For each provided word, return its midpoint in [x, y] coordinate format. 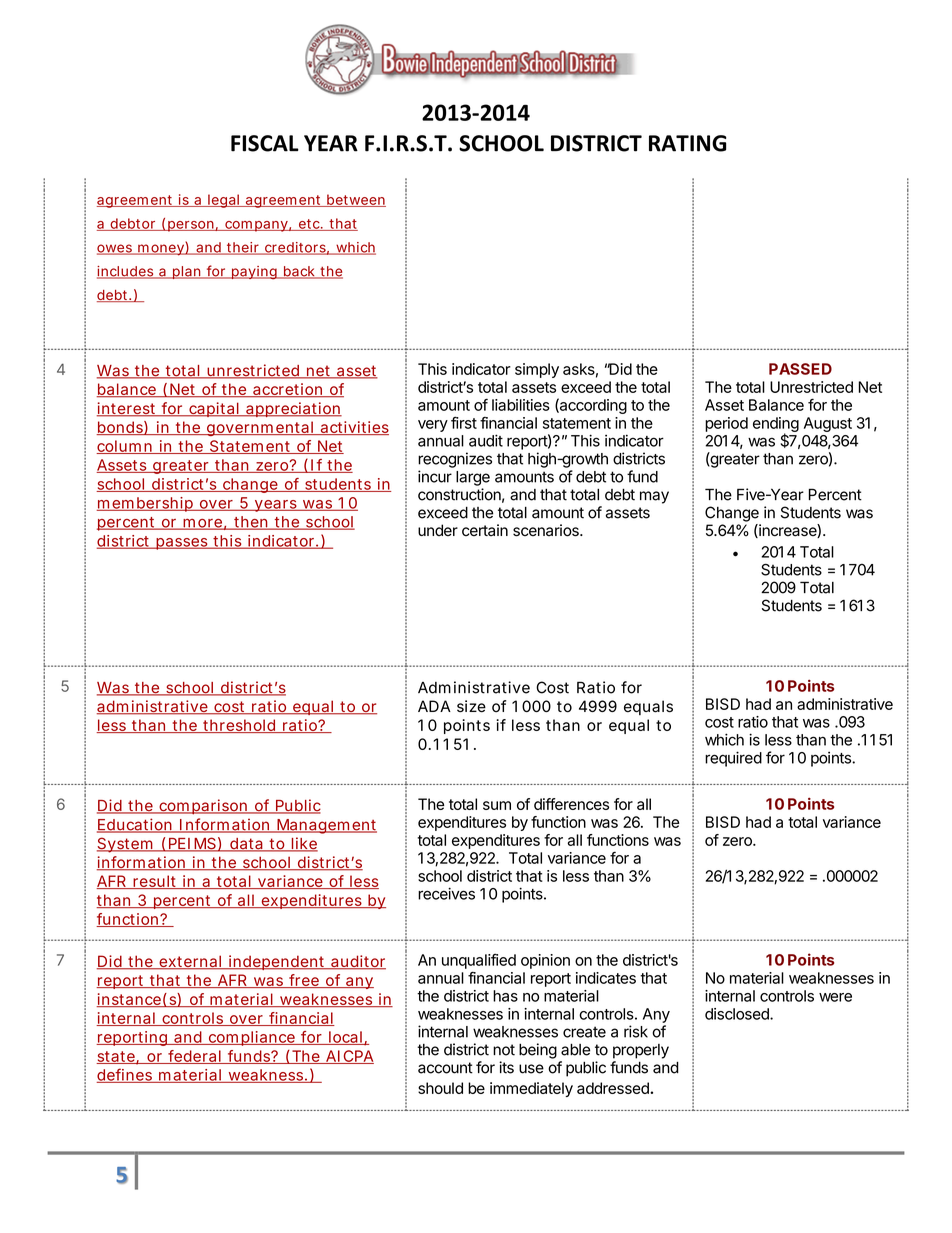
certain [485, 530]
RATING [688, 143]
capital [214, 409]
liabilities [521, 405]
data [246, 845]
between [355, 200]
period [726, 424]
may [654, 497]
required [733, 759]
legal [223, 201]
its [506, 1067]
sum [497, 805]
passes [182, 544]
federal [194, 1057]
